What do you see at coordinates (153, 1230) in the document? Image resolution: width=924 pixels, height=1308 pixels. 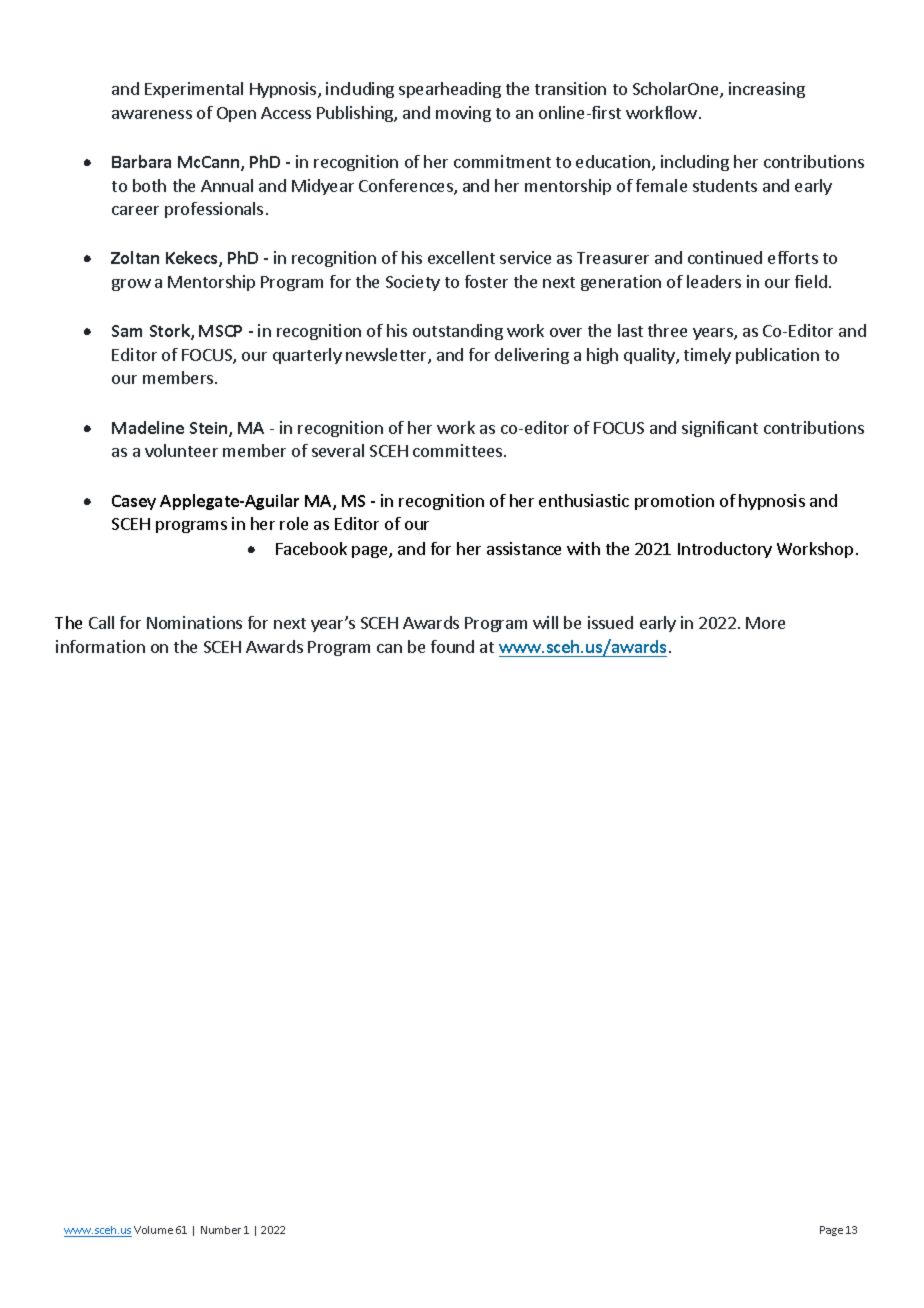 I see `Volume` at bounding box center [153, 1230].
